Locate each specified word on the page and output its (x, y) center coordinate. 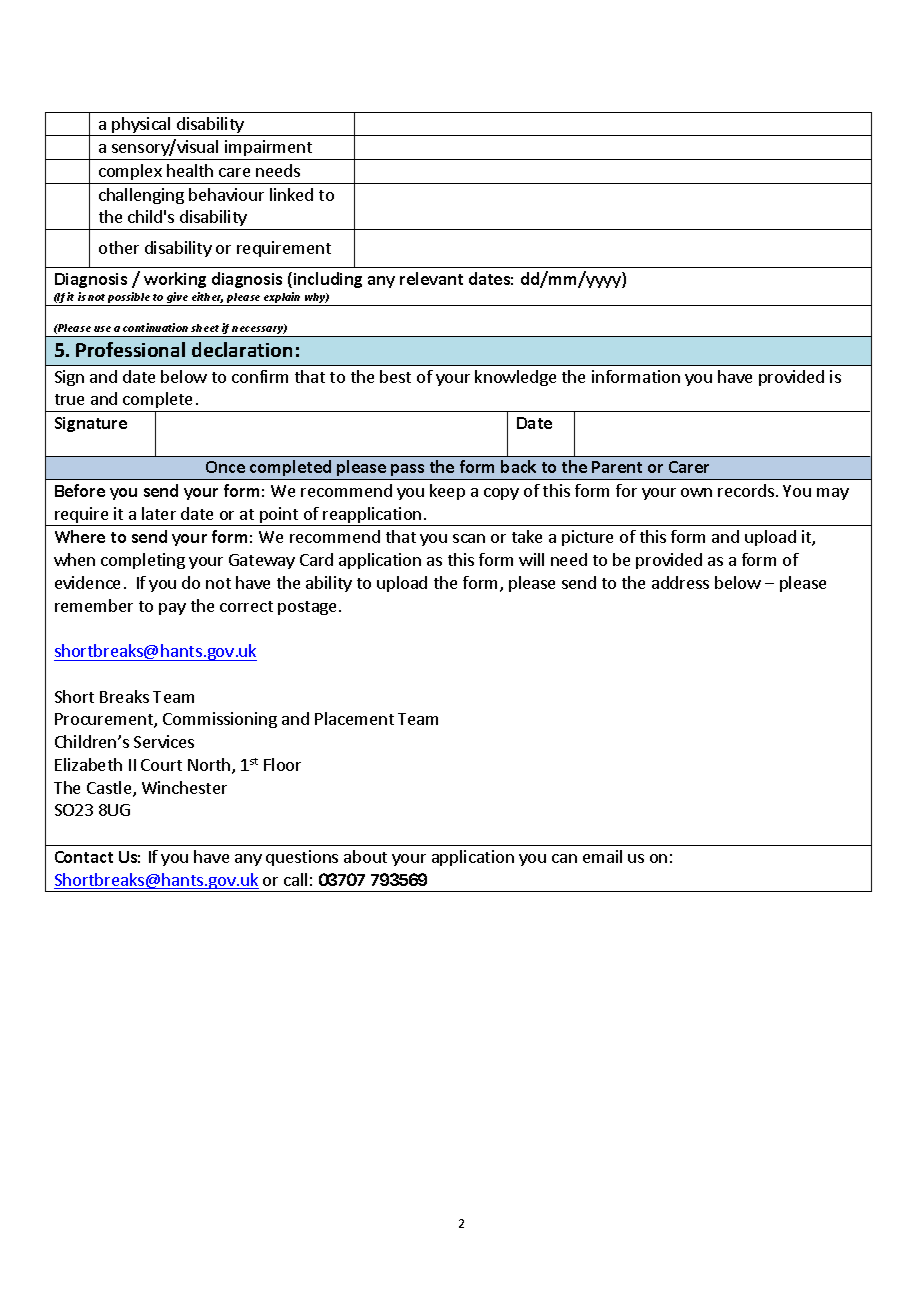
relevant (431, 278)
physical (141, 126)
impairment (269, 150)
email (602, 856)
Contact (84, 857)
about (365, 856)
